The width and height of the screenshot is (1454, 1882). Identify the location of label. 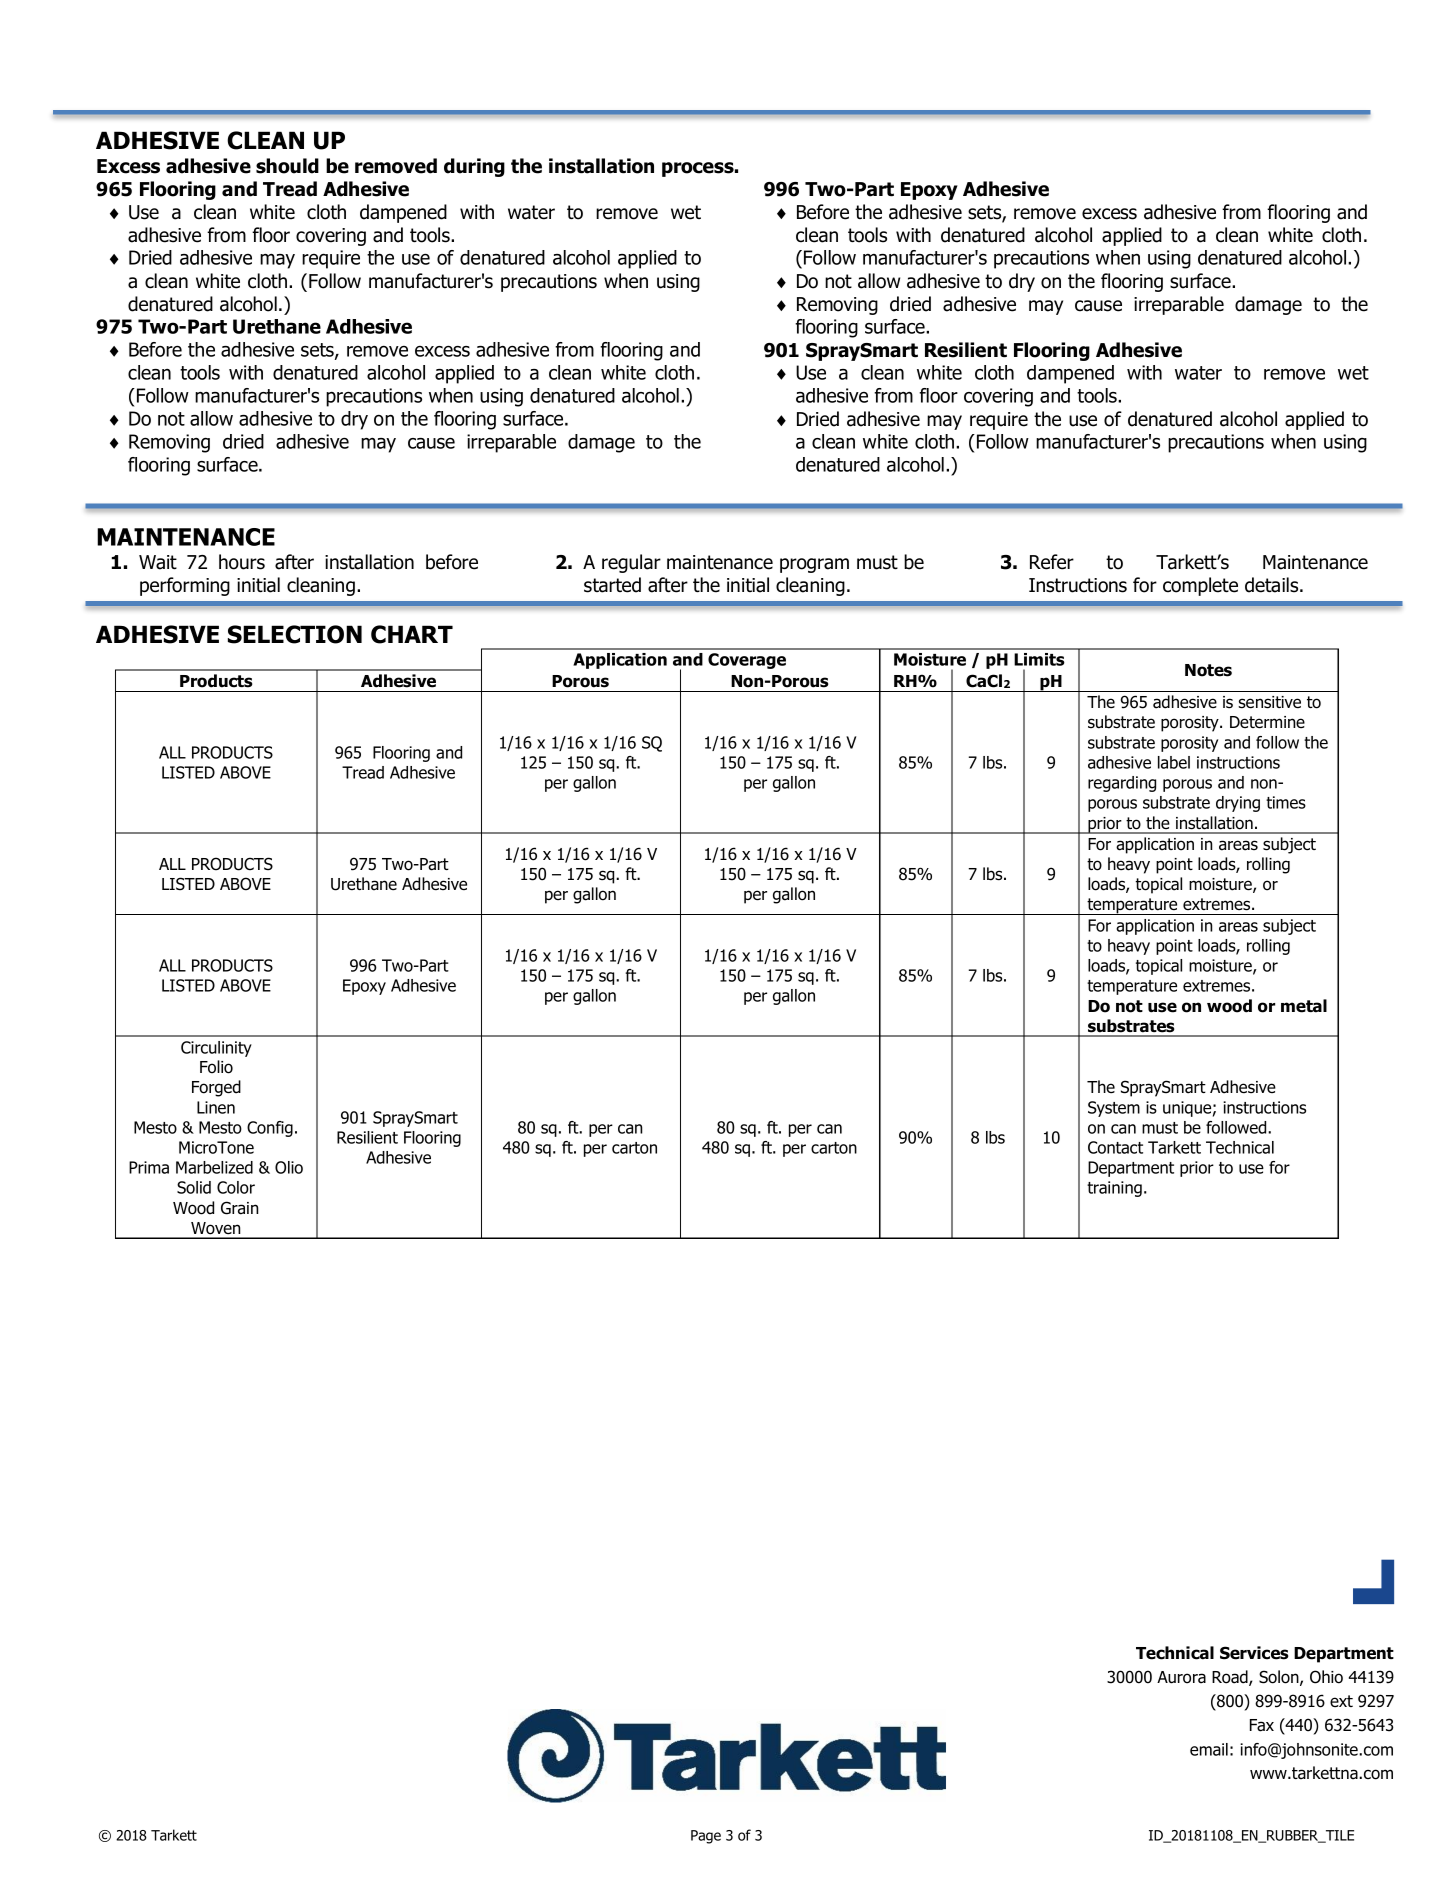
(1174, 762).
